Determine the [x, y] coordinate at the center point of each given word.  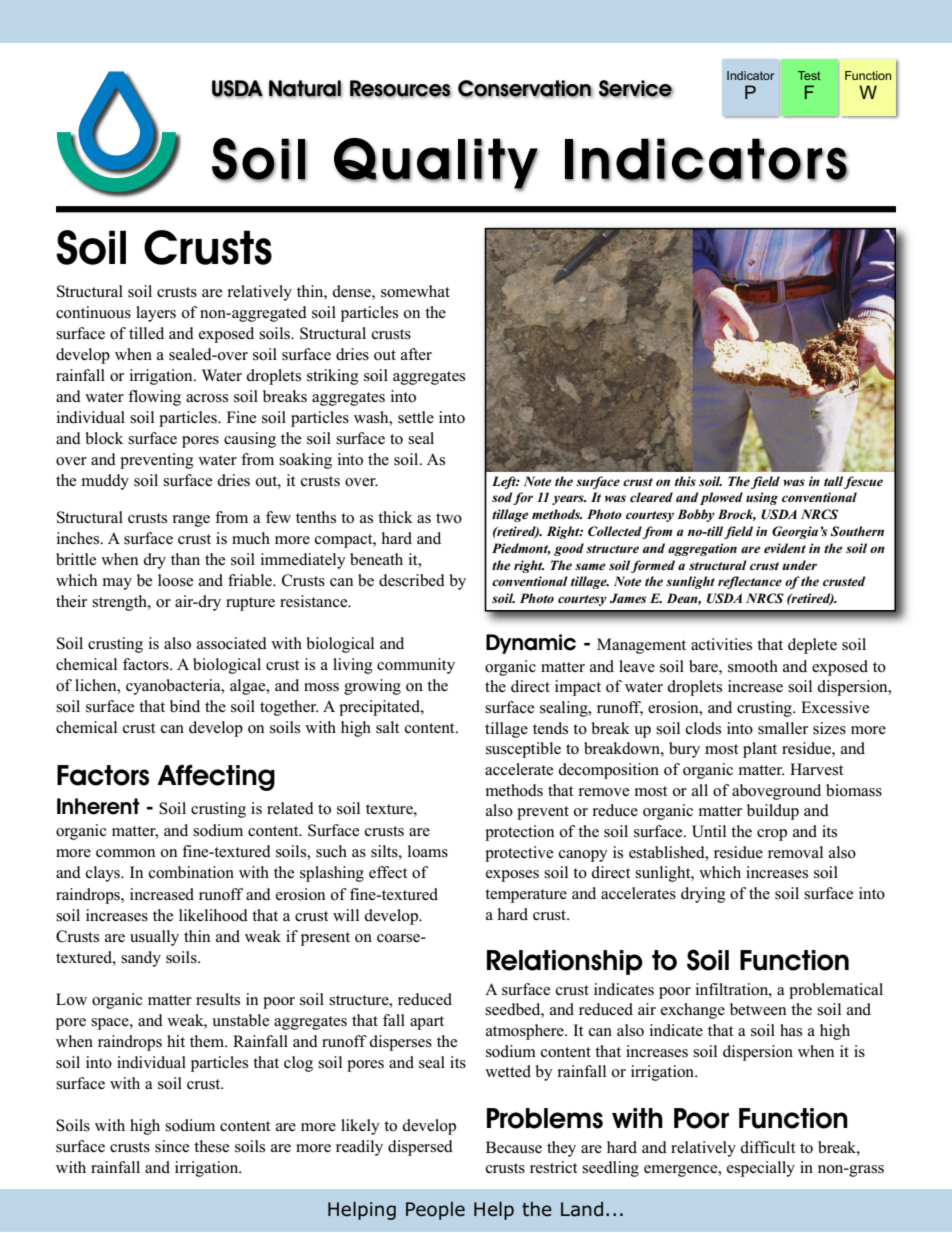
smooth [753, 666]
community [416, 666]
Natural [305, 89]
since [172, 1146]
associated [232, 643]
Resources [401, 89]
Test [809, 75]
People [435, 1211]
